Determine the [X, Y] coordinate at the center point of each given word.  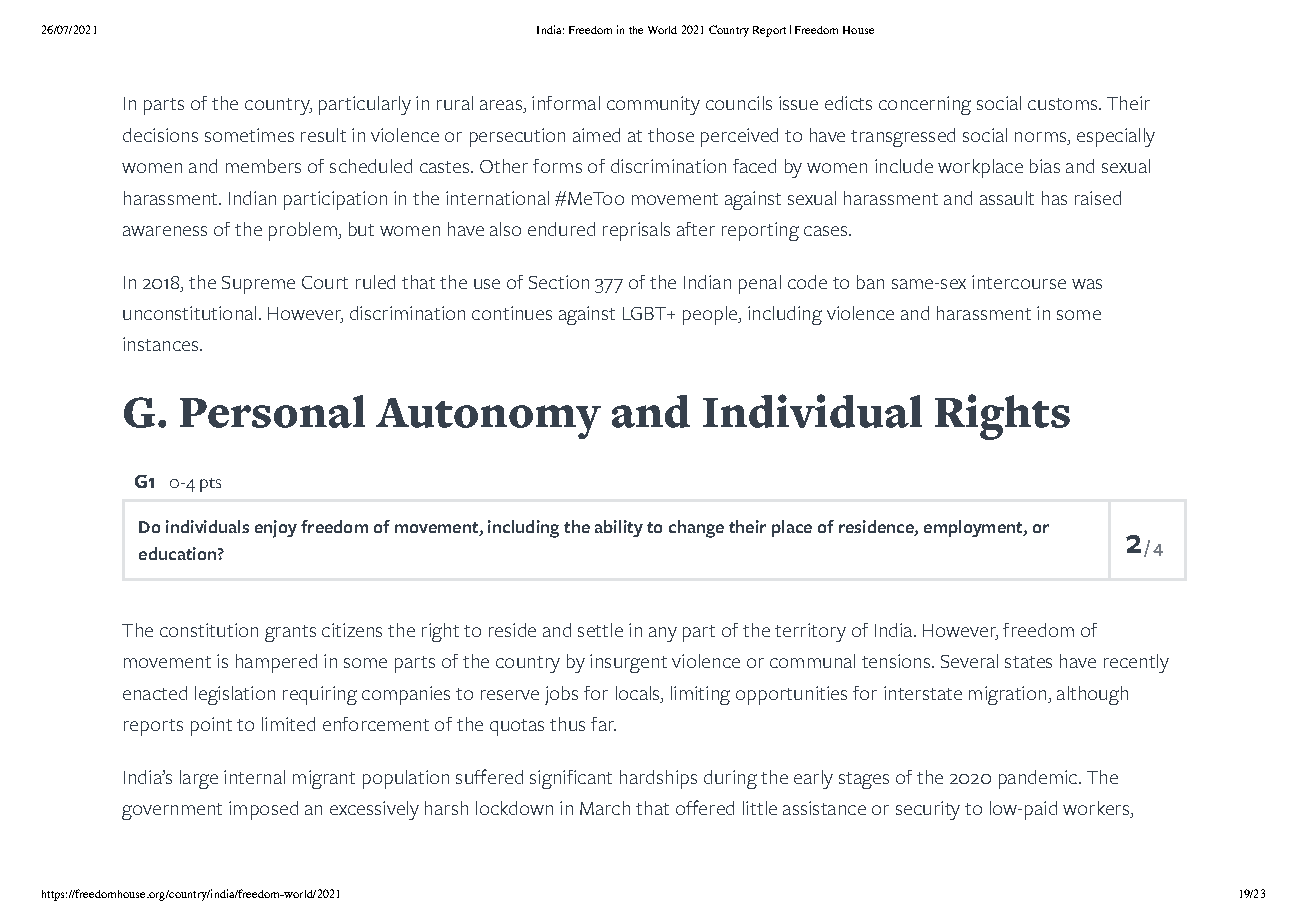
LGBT [645, 313]
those [671, 135]
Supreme [258, 285]
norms [1042, 137]
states [1028, 662]
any [663, 634]
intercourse [1019, 282]
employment [974, 528]
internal [254, 777]
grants [290, 633]
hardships [658, 779]
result [323, 135]
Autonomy [488, 418]
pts [210, 485]
